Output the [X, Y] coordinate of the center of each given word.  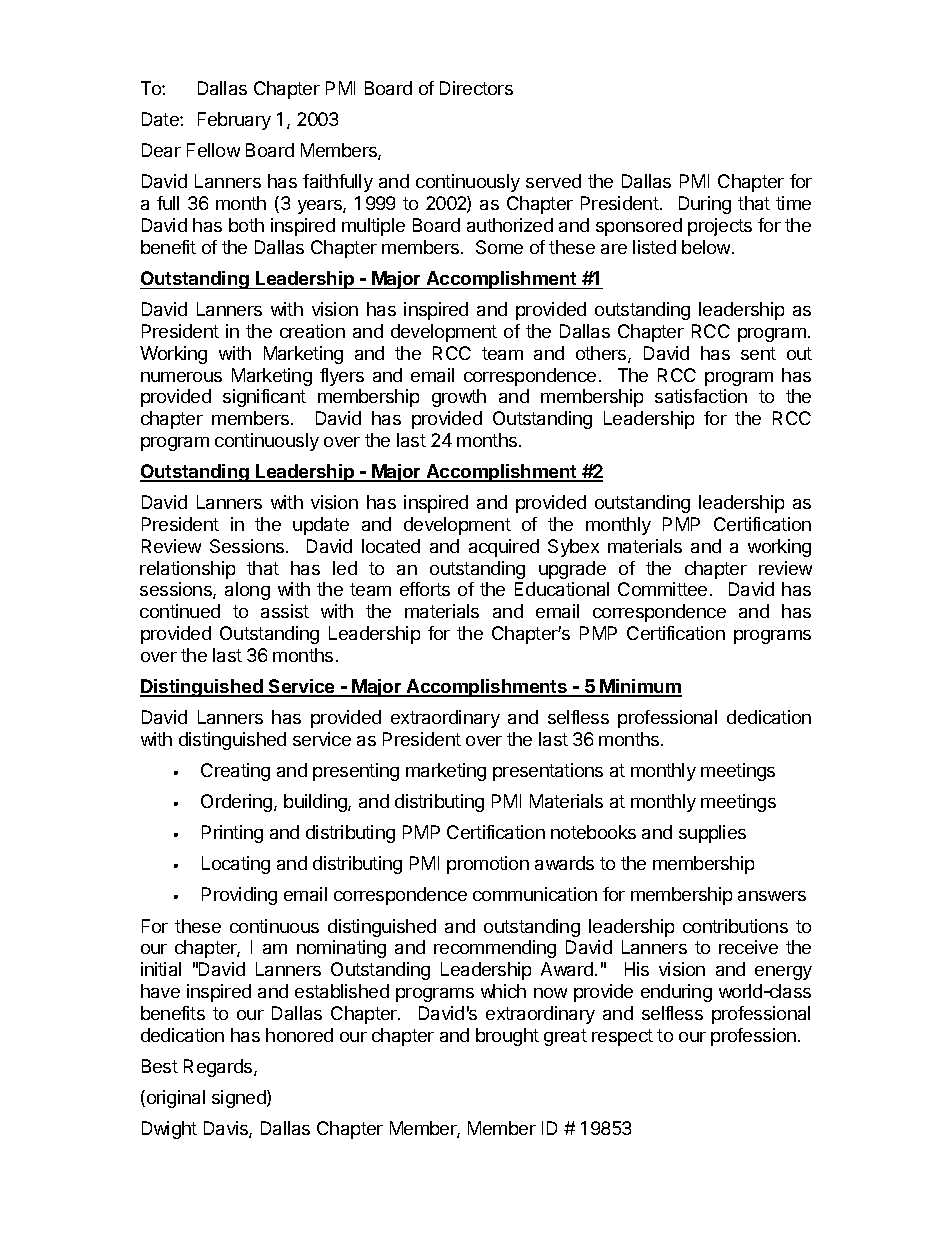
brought [507, 1037]
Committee [662, 589]
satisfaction [701, 396]
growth [459, 398]
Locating [236, 865]
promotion [488, 865]
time [793, 203]
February [234, 121]
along [247, 591]
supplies [712, 834]
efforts [425, 589]
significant [264, 398]
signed [240, 1099]
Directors [476, 88]
